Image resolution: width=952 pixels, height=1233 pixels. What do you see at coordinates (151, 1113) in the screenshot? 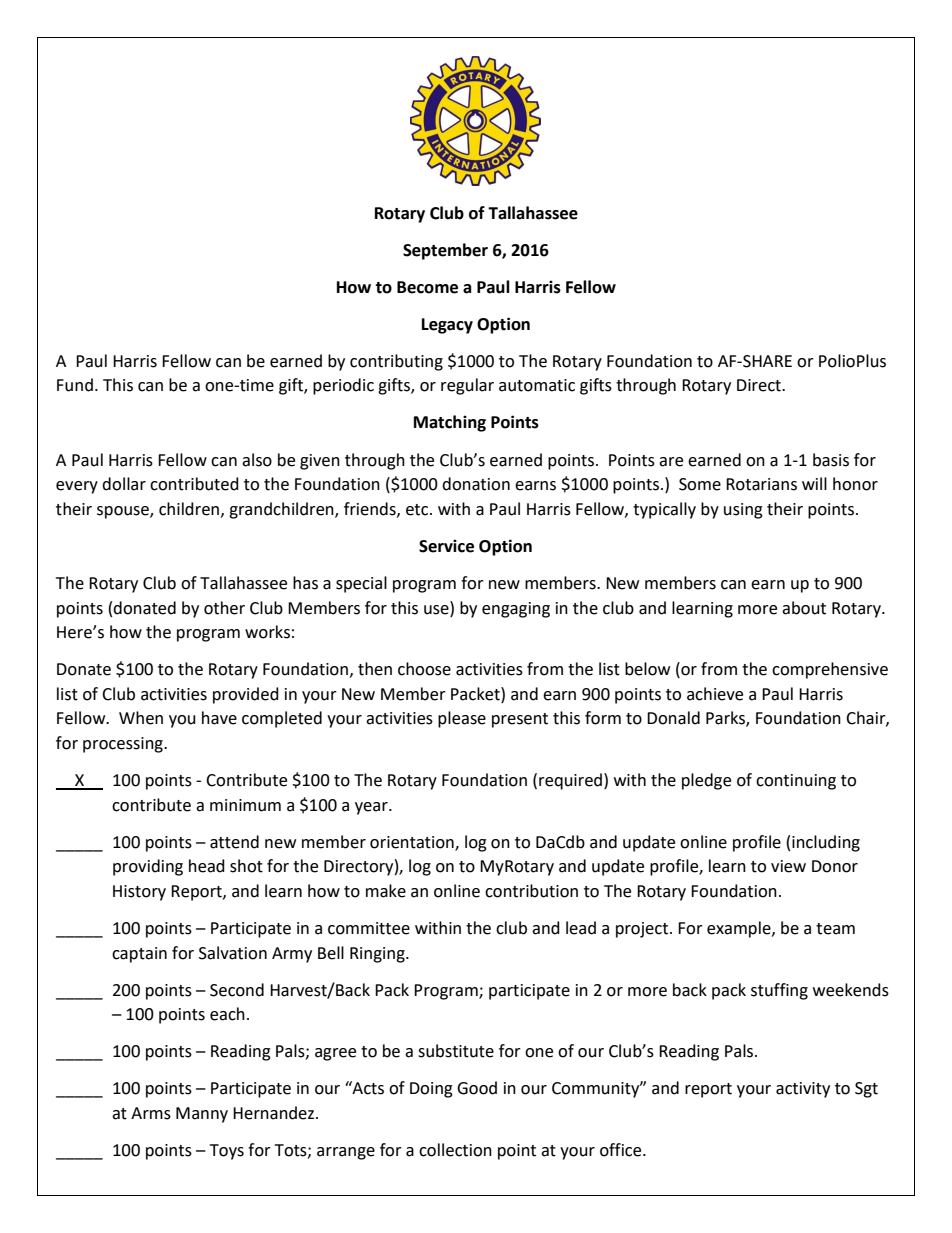
I see `Arms` at bounding box center [151, 1113].
